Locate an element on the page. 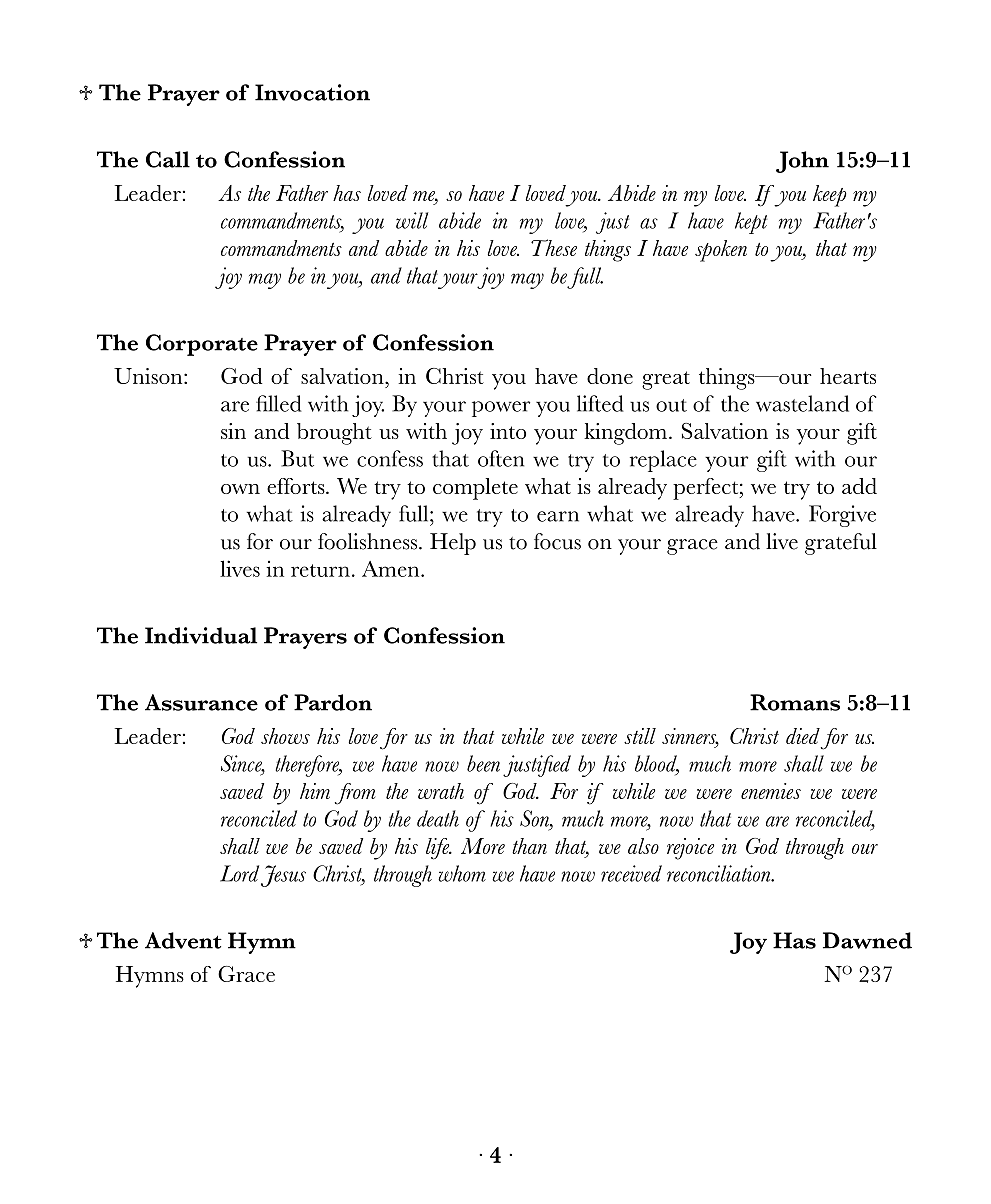 The height and width of the document is (1204, 991). hearts is located at coordinates (848, 376).
